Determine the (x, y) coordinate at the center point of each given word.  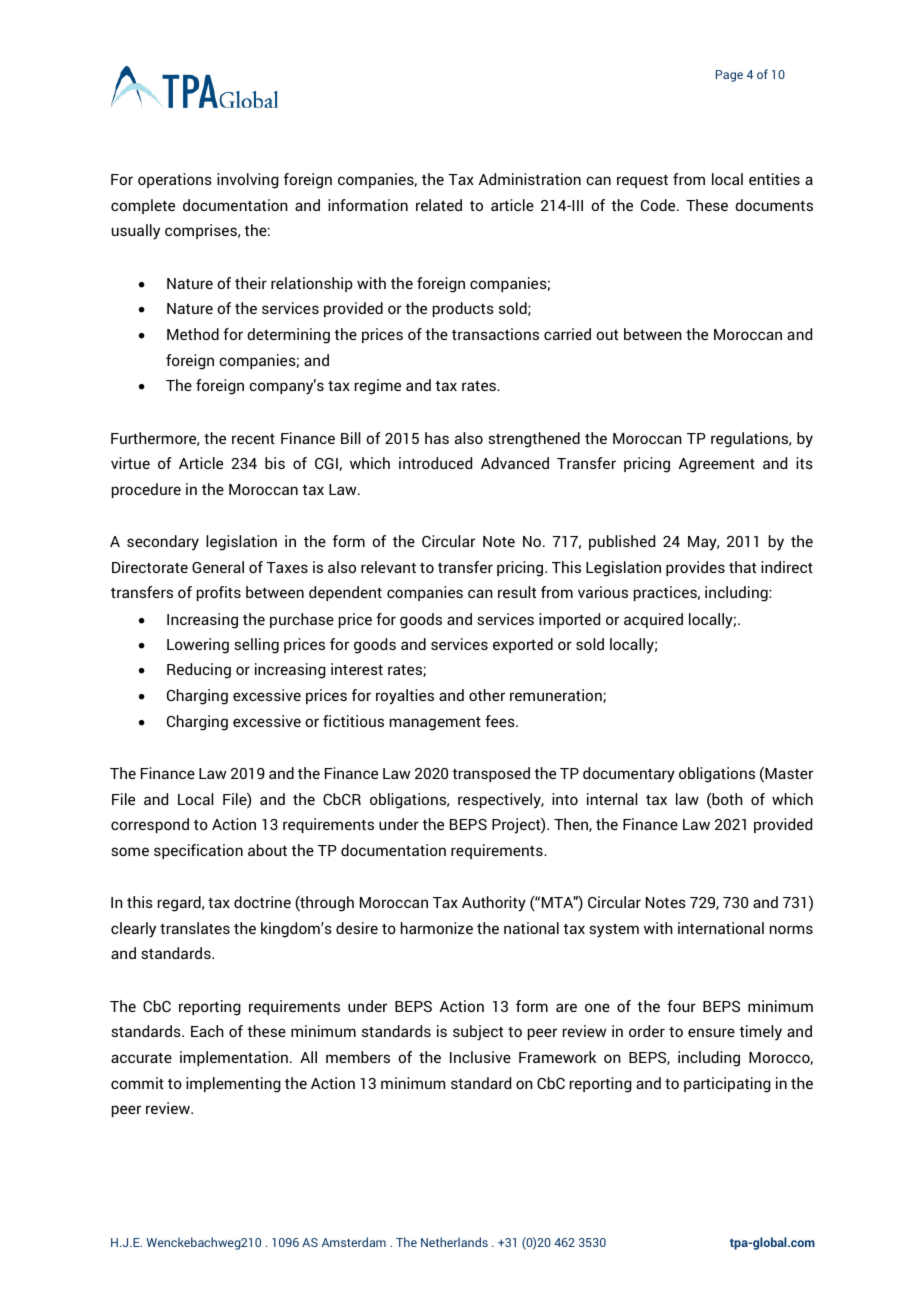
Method (193, 334)
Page (729, 76)
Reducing (199, 671)
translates (195, 928)
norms (791, 929)
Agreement (717, 465)
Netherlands (454, 1242)
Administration (530, 179)
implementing (233, 1085)
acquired (653, 620)
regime (378, 387)
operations (175, 180)
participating (727, 1085)
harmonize (437, 928)
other (487, 695)
